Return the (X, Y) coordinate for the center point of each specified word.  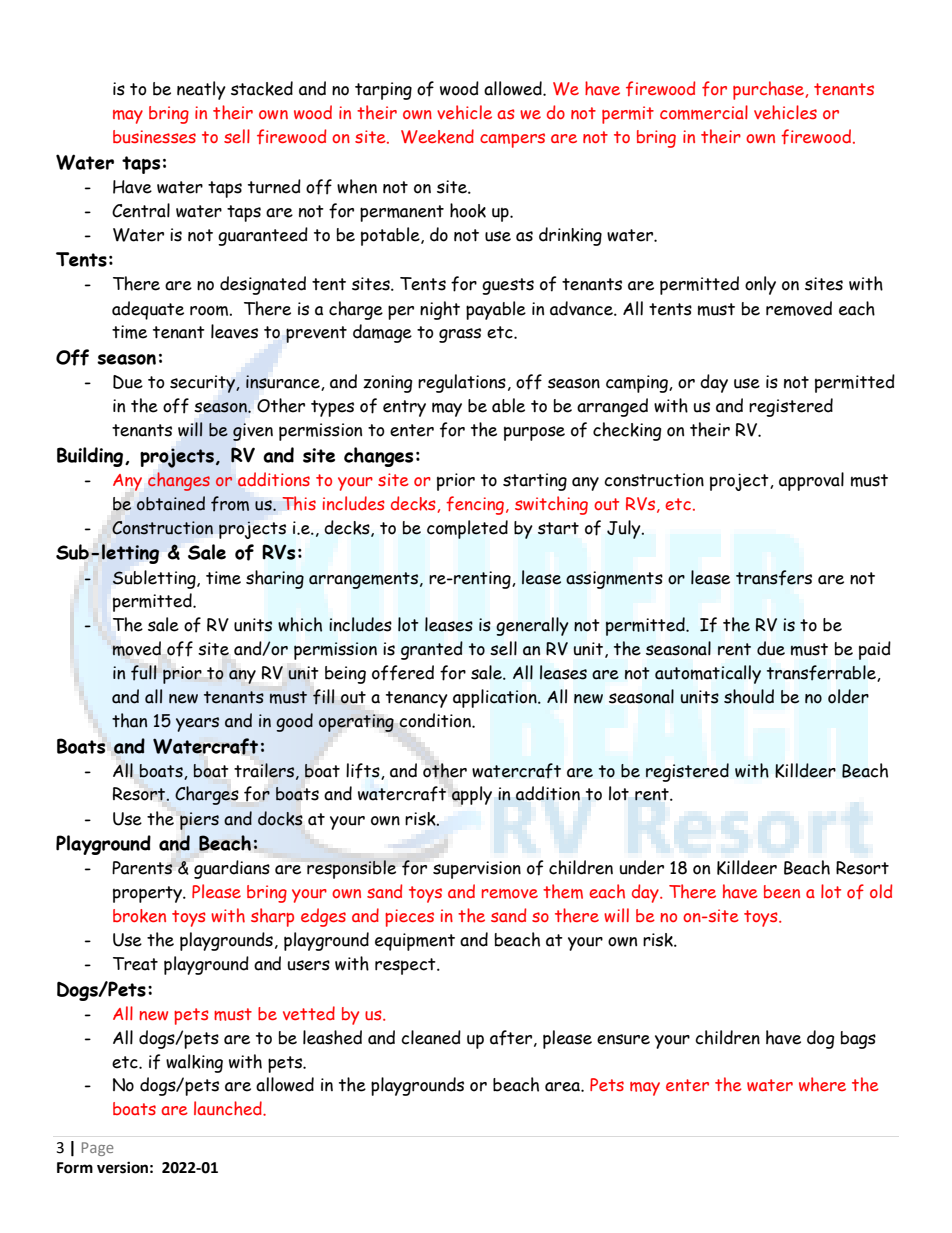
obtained (171, 503)
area (563, 1087)
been (782, 891)
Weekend (437, 136)
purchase (768, 90)
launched (229, 1108)
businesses (154, 136)
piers (199, 821)
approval (811, 481)
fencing (476, 505)
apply (471, 795)
